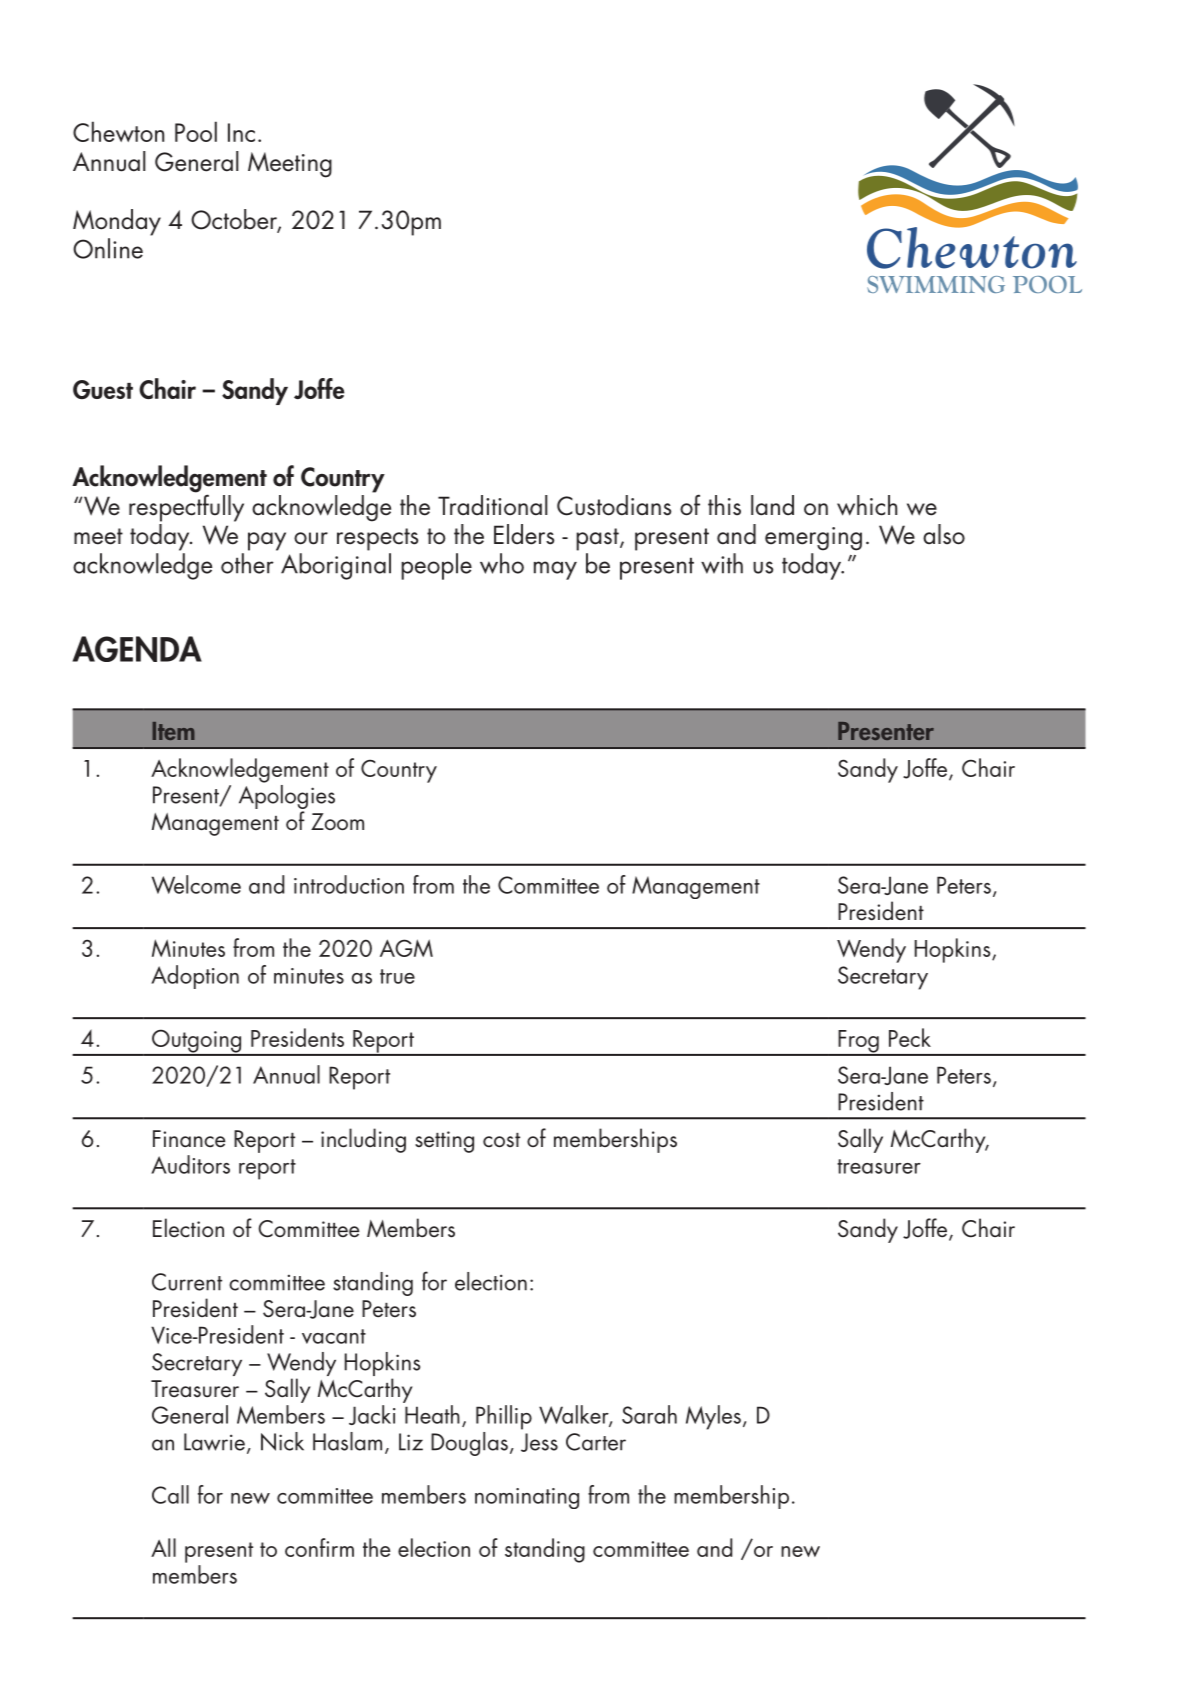 The image size is (1202, 1700). What do you see at coordinates (493, 505) in the screenshot?
I see `Traditional` at bounding box center [493, 505].
